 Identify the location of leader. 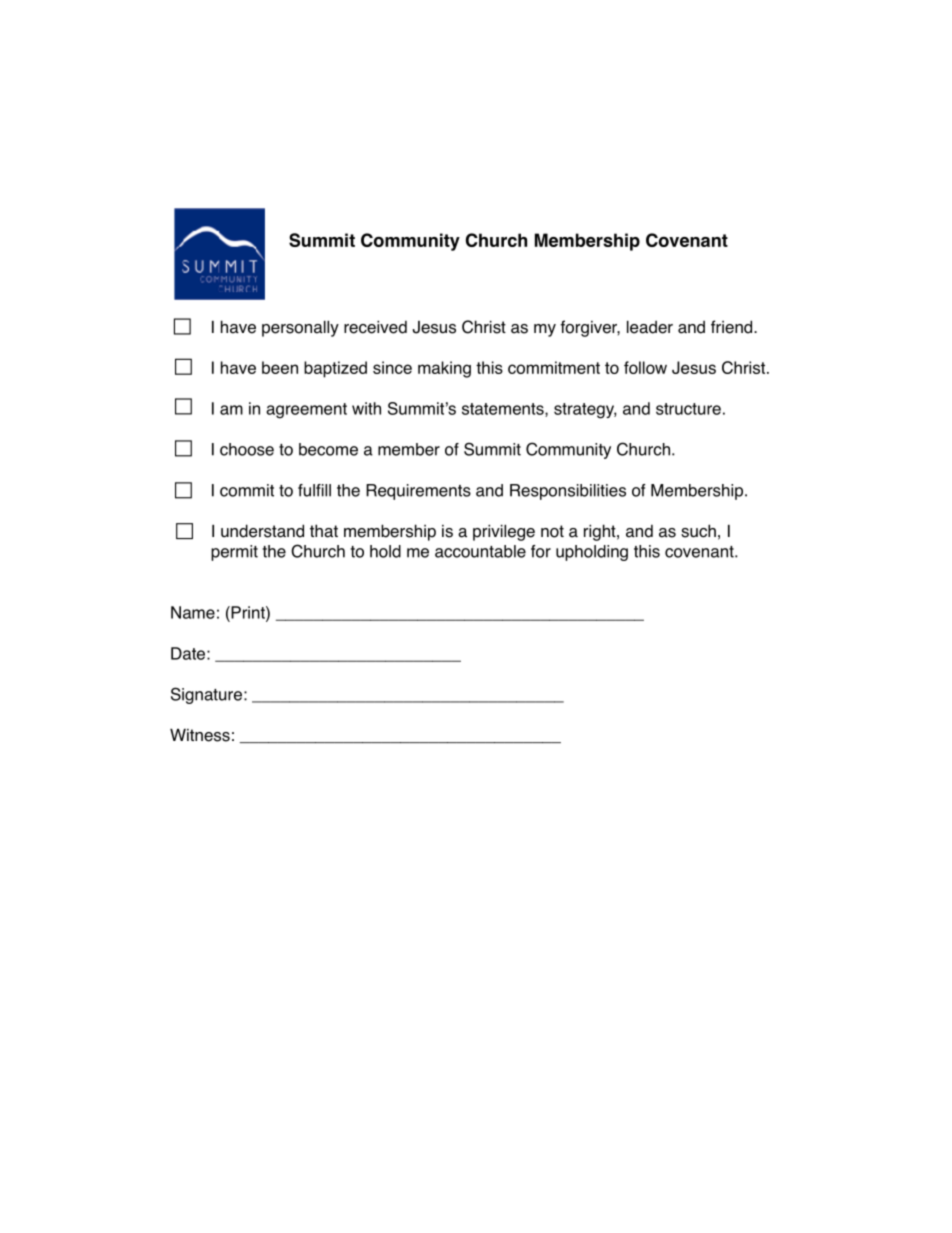
(650, 327).
